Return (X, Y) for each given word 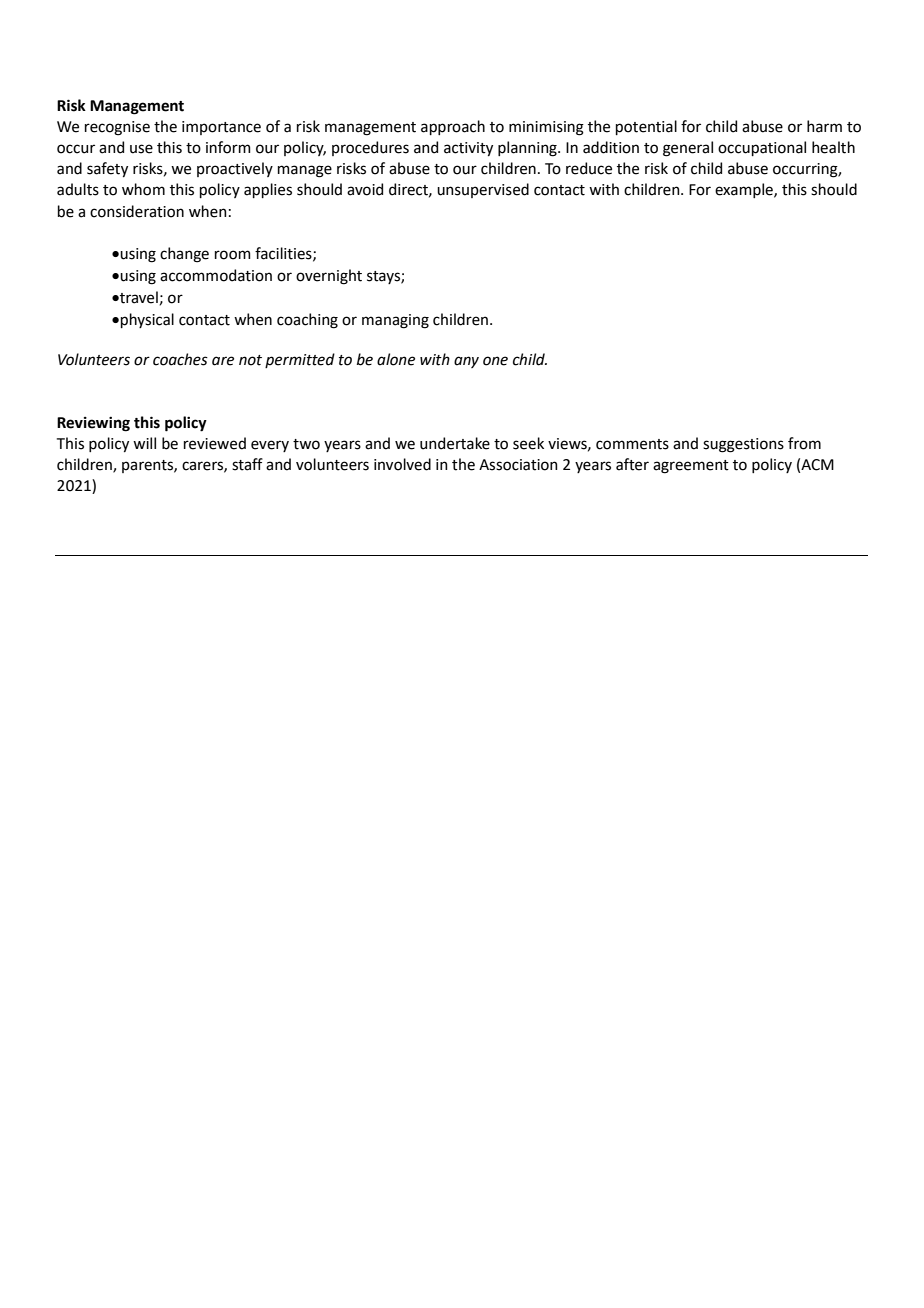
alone (396, 359)
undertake (455, 443)
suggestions (743, 445)
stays (384, 277)
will (144, 443)
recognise (117, 128)
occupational (762, 148)
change (184, 255)
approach (453, 127)
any (466, 362)
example (745, 190)
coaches (180, 359)
